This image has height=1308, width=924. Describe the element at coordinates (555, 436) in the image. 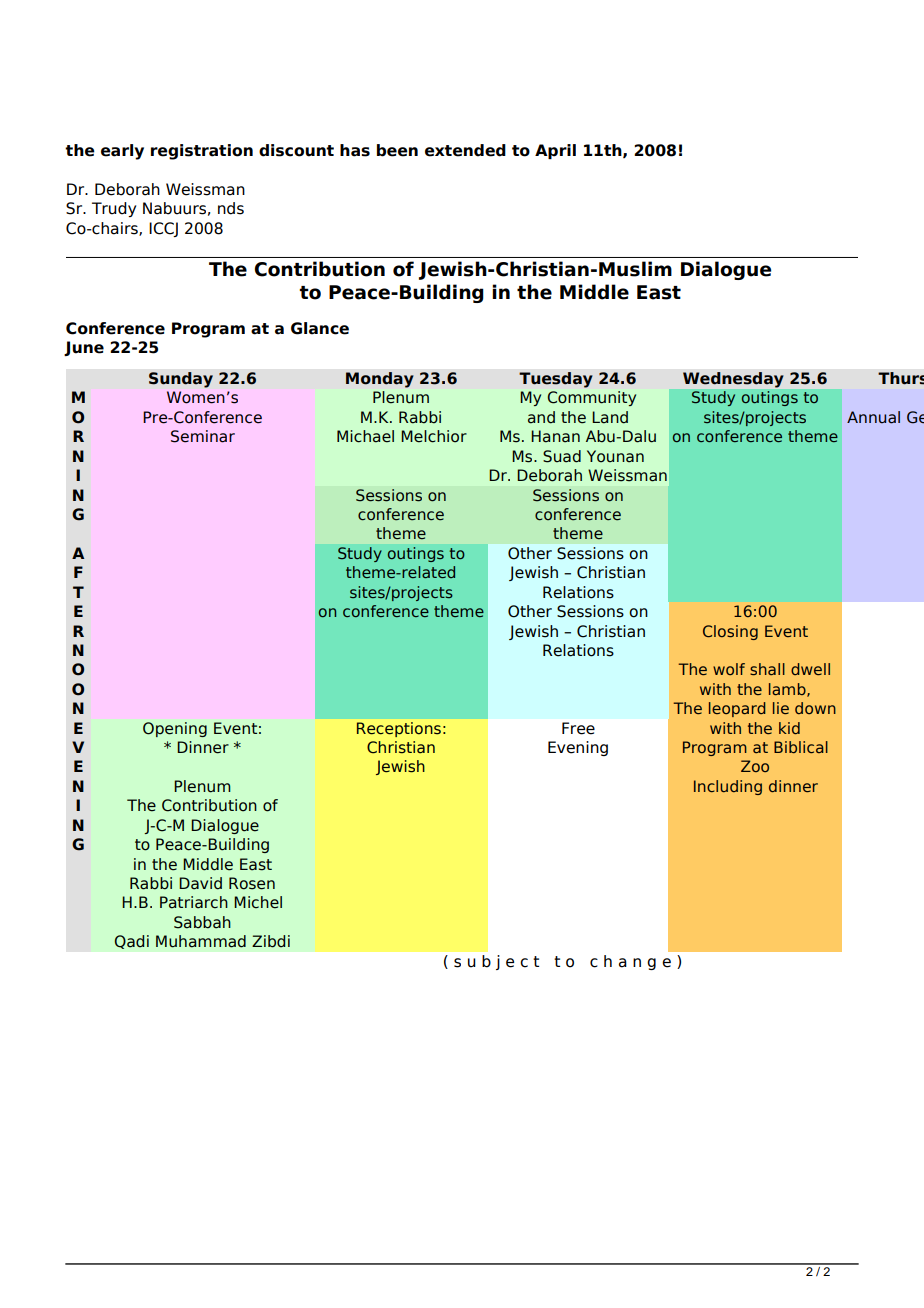

I see `Hanan` at that location.
